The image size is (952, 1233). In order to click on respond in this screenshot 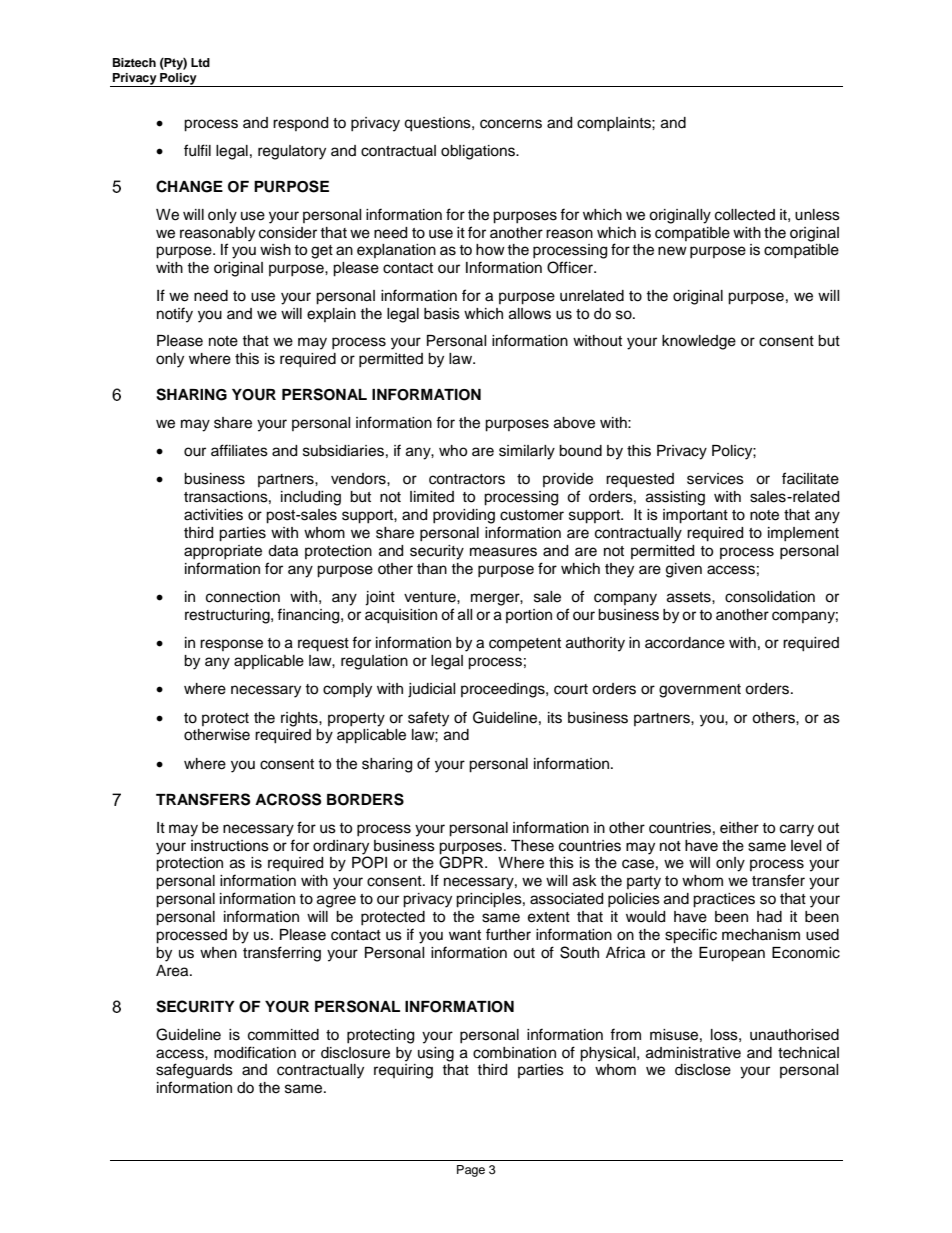, I will do `click(300, 124)`.
